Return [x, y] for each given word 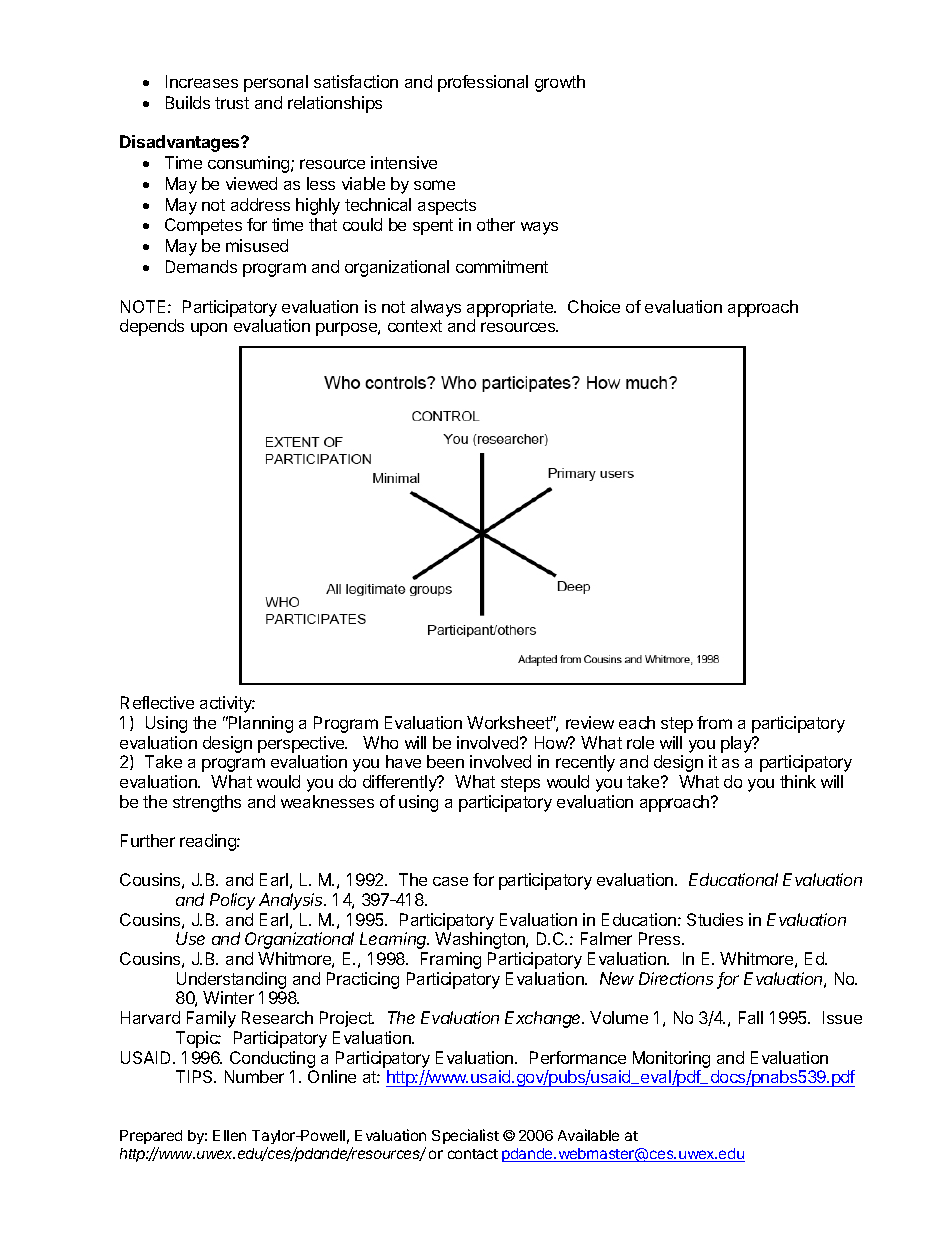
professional [483, 83]
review [590, 722]
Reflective [157, 702]
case [450, 881]
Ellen [229, 1135]
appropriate [511, 308]
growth [560, 83]
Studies [715, 919]
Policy [232, 901]
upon [209, 329]
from [714, 722]
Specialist [465, 1136]
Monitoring [671, 1059]
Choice [594, 306]
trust [232, 103]
